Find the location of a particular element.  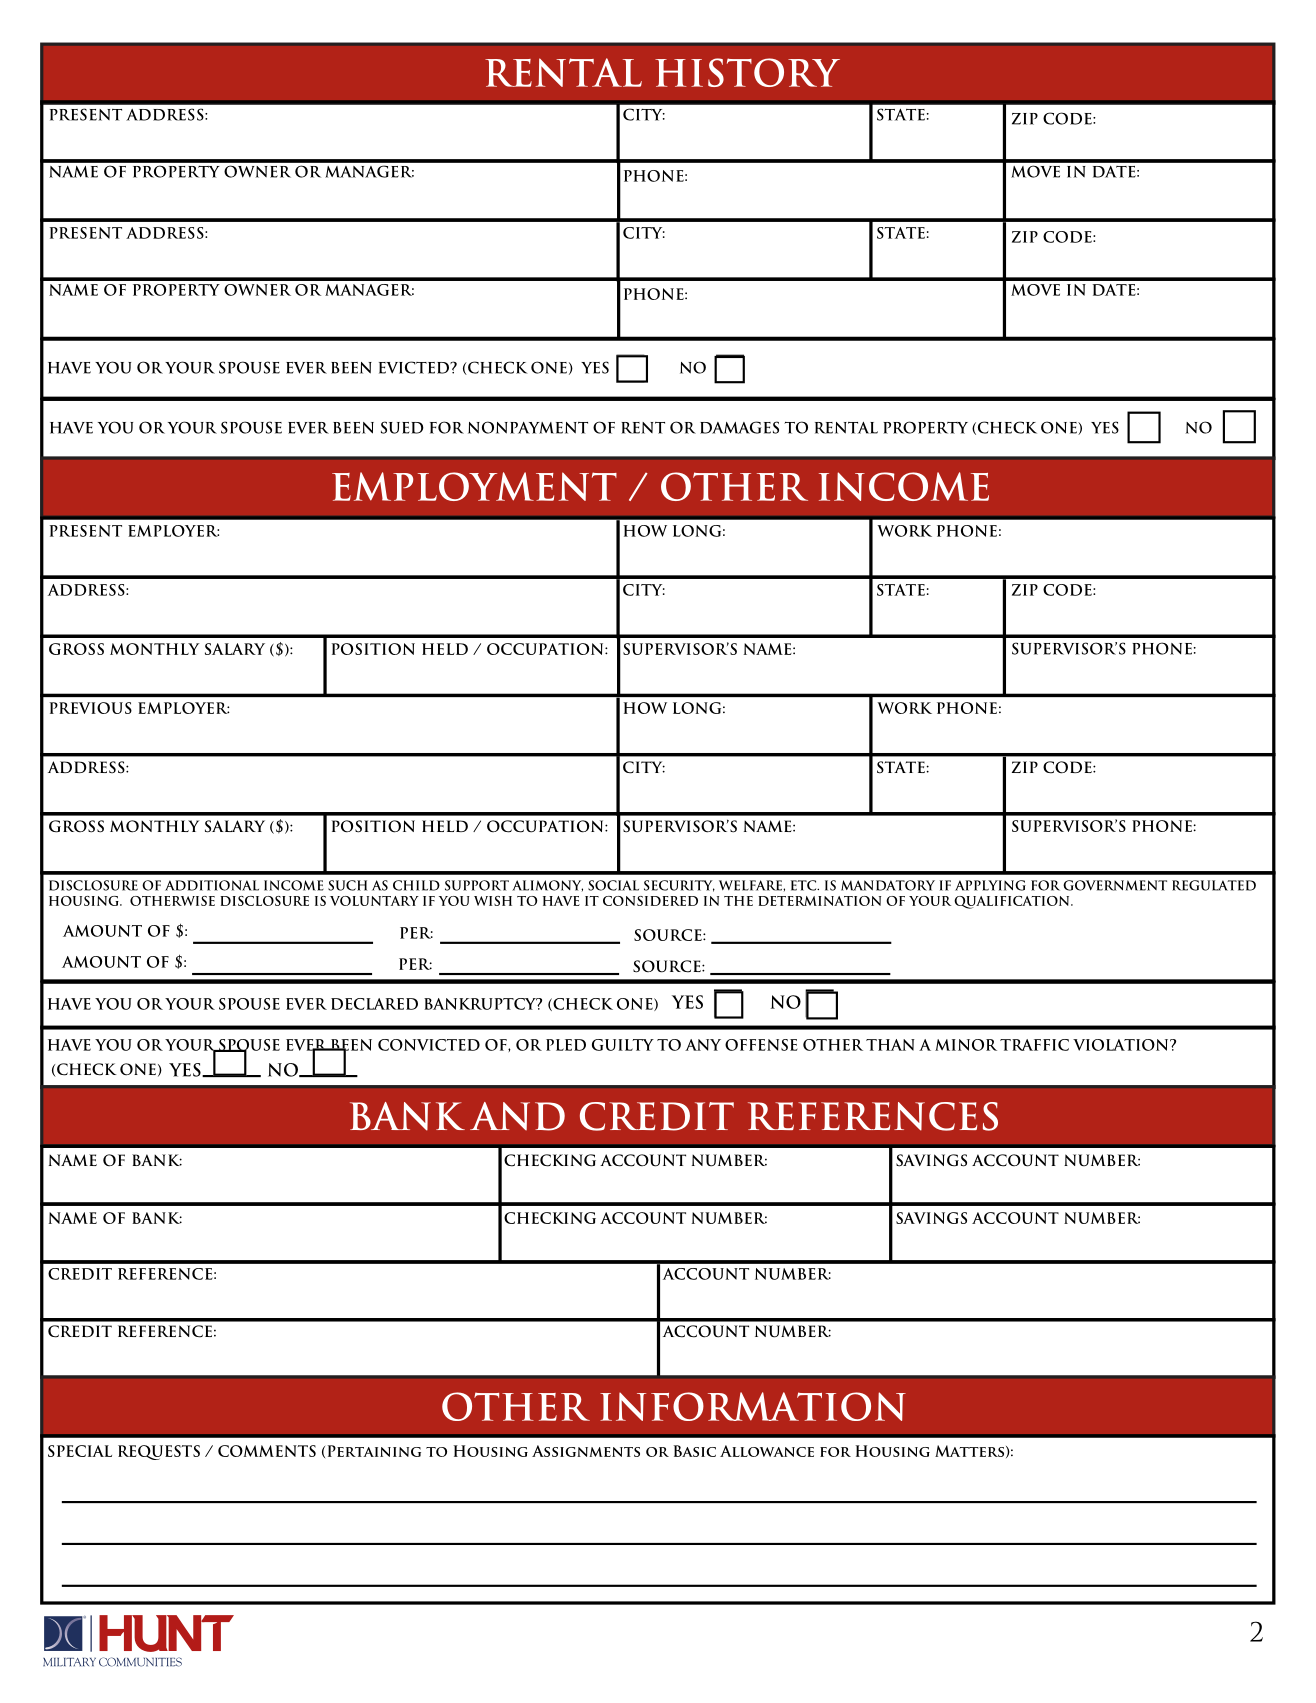

Basic is located at coordinates (695, 1451).
